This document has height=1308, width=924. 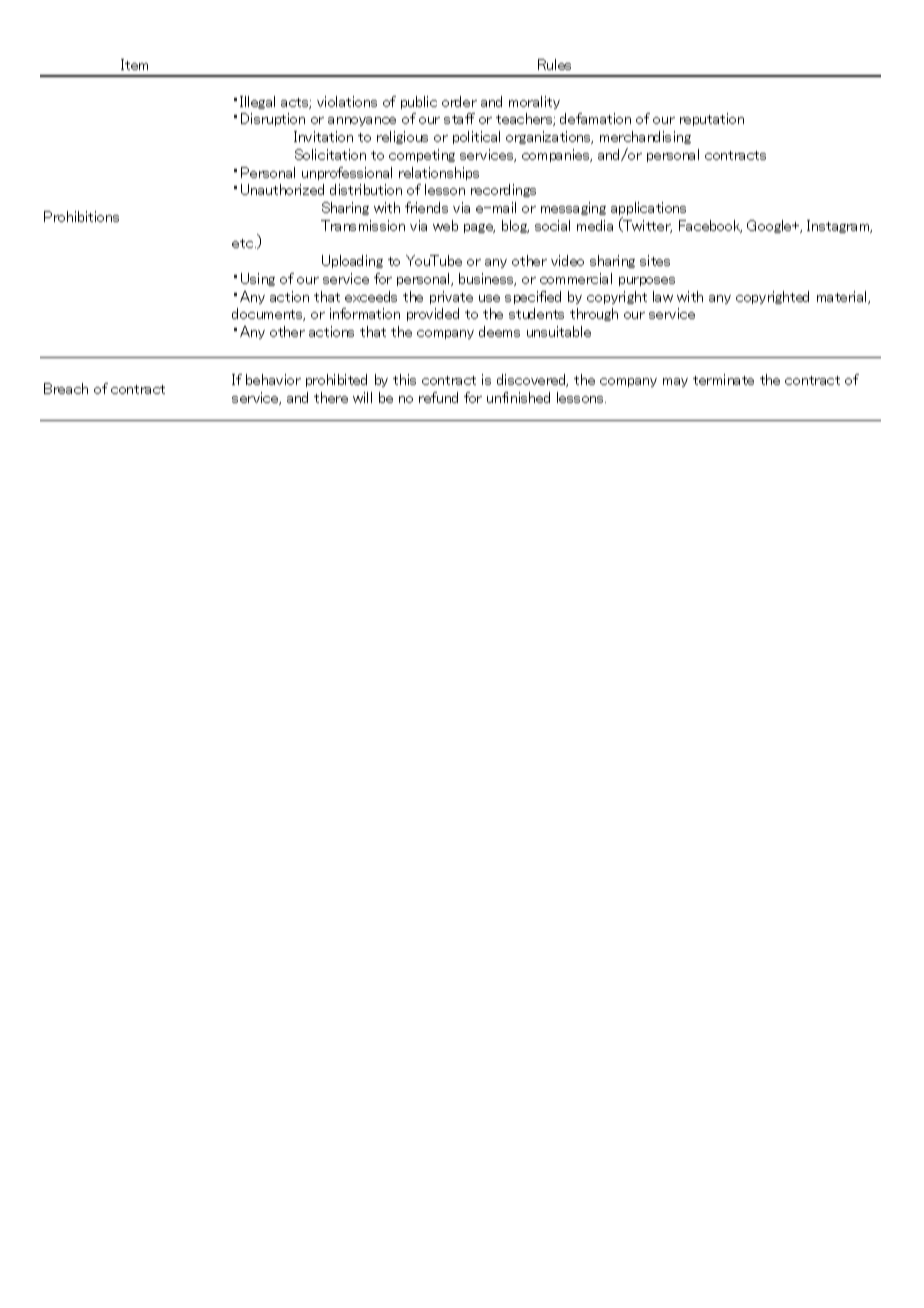 I want to click on law, so click(x=663, y=296).
